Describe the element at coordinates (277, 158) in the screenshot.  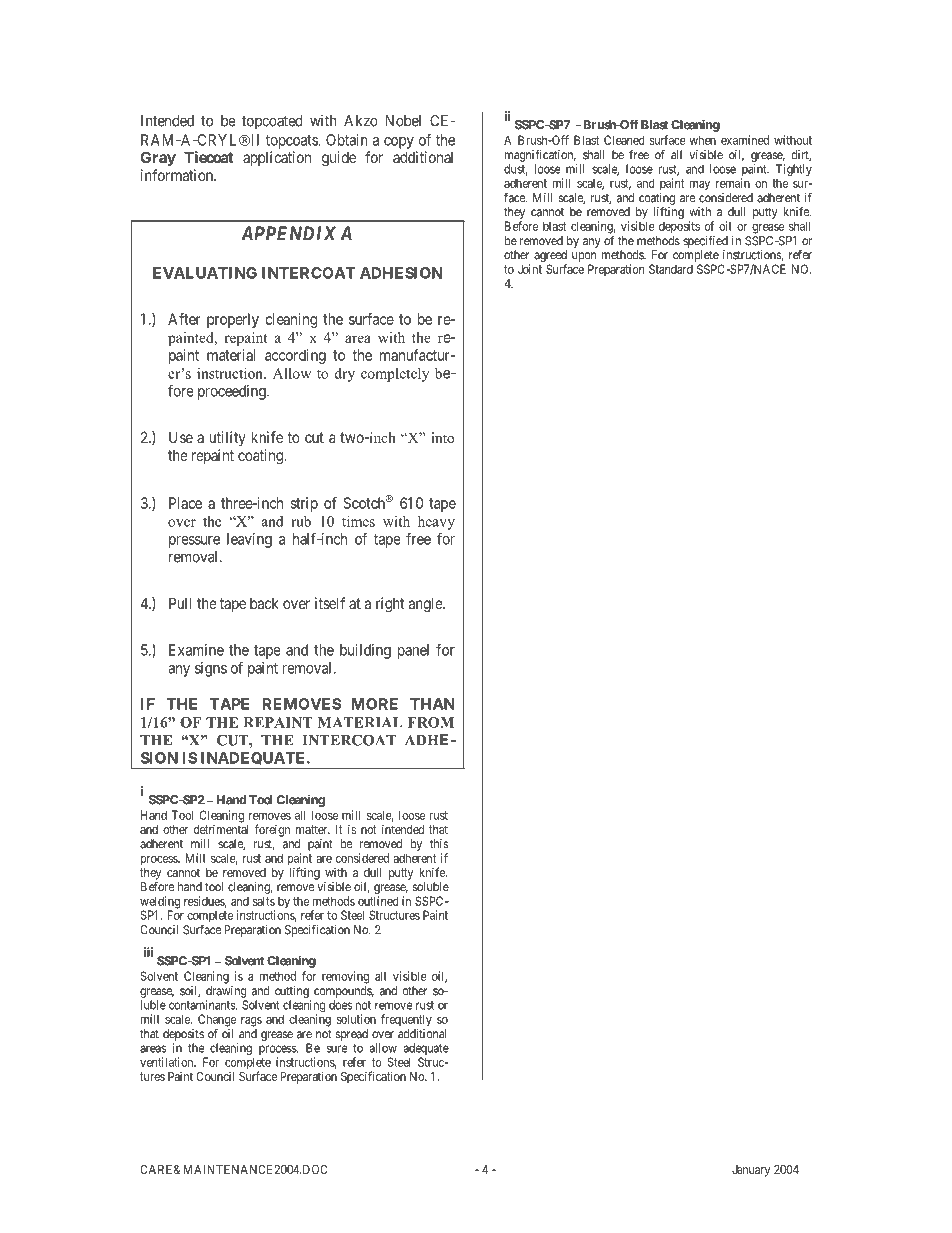
I see `application` at that location.
